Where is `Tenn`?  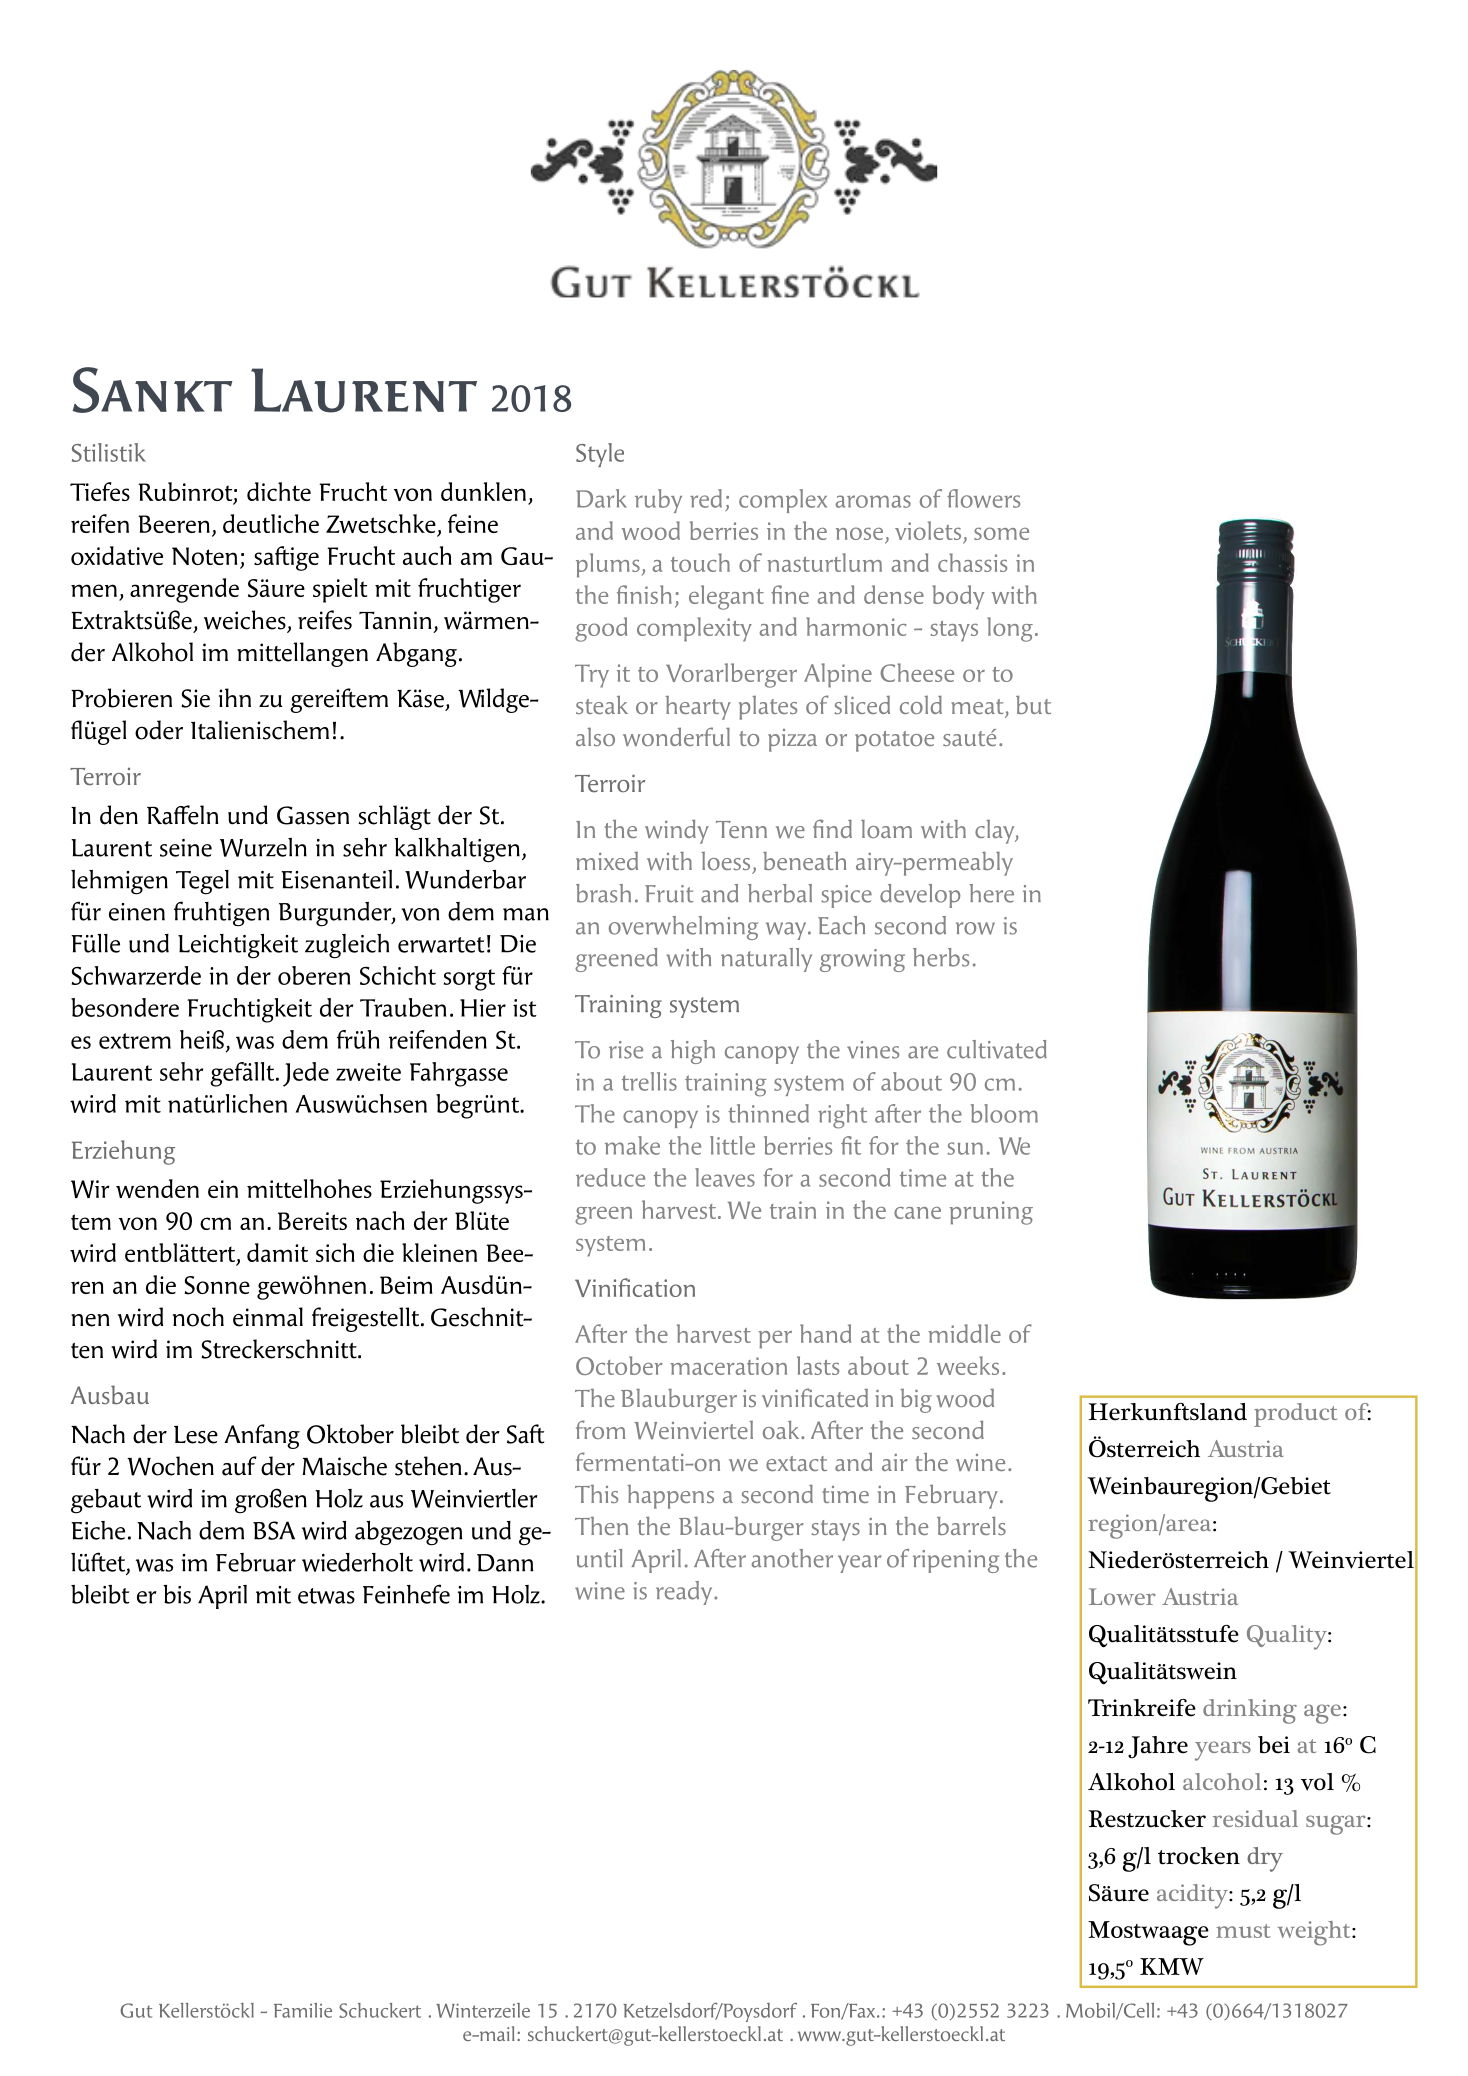
Tenn is located at coordinates (741, 829).
